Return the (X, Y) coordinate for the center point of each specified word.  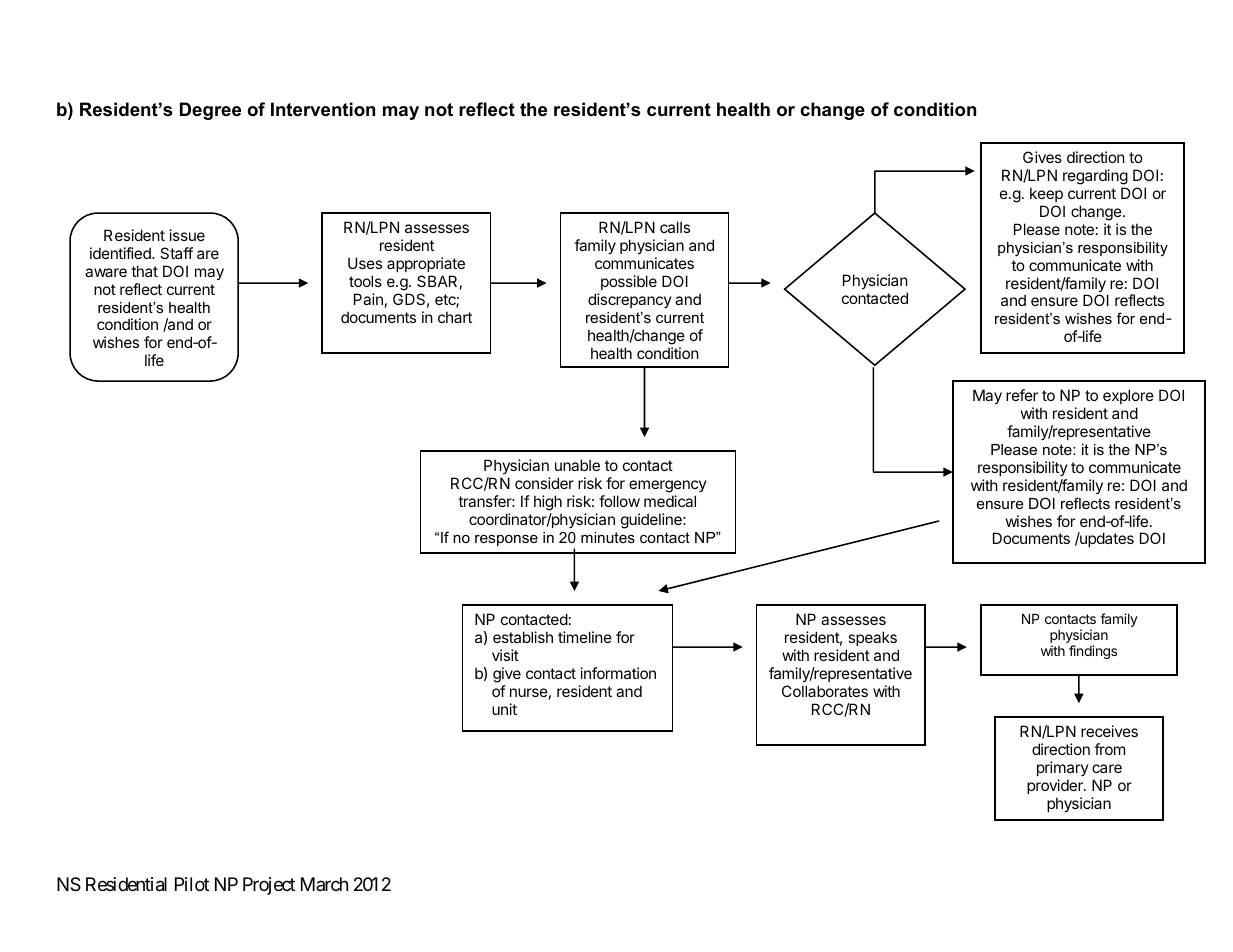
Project (269, 886)
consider (544, 483)
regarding (1095, 178)
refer (1022, 395)
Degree (210, 111)
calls (675, 227)
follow (619, 501)
